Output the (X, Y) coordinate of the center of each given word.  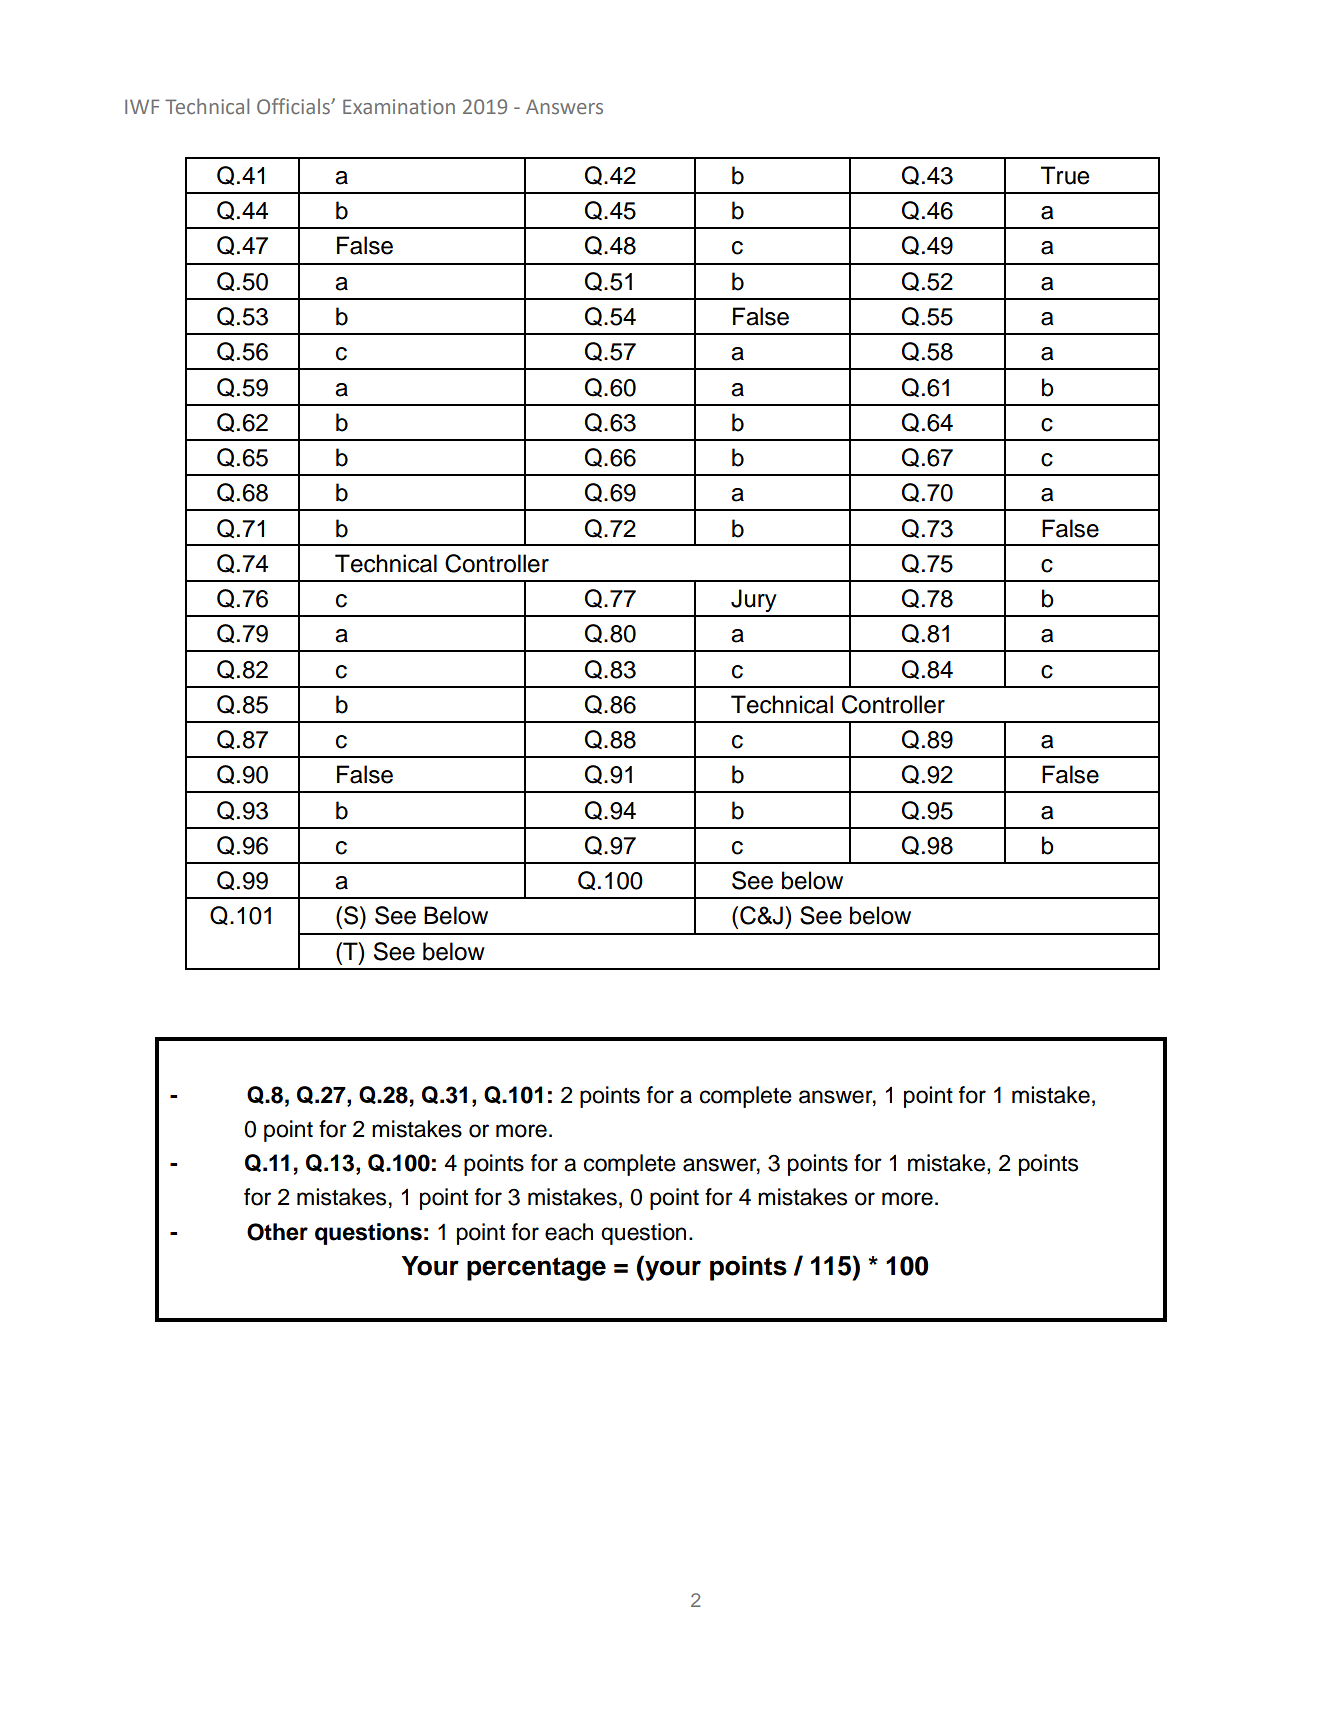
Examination (399, 106)
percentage (536, 1269)
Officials (294, 106)
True (1065, 175)
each (569, 1232)
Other (277, 1232)
